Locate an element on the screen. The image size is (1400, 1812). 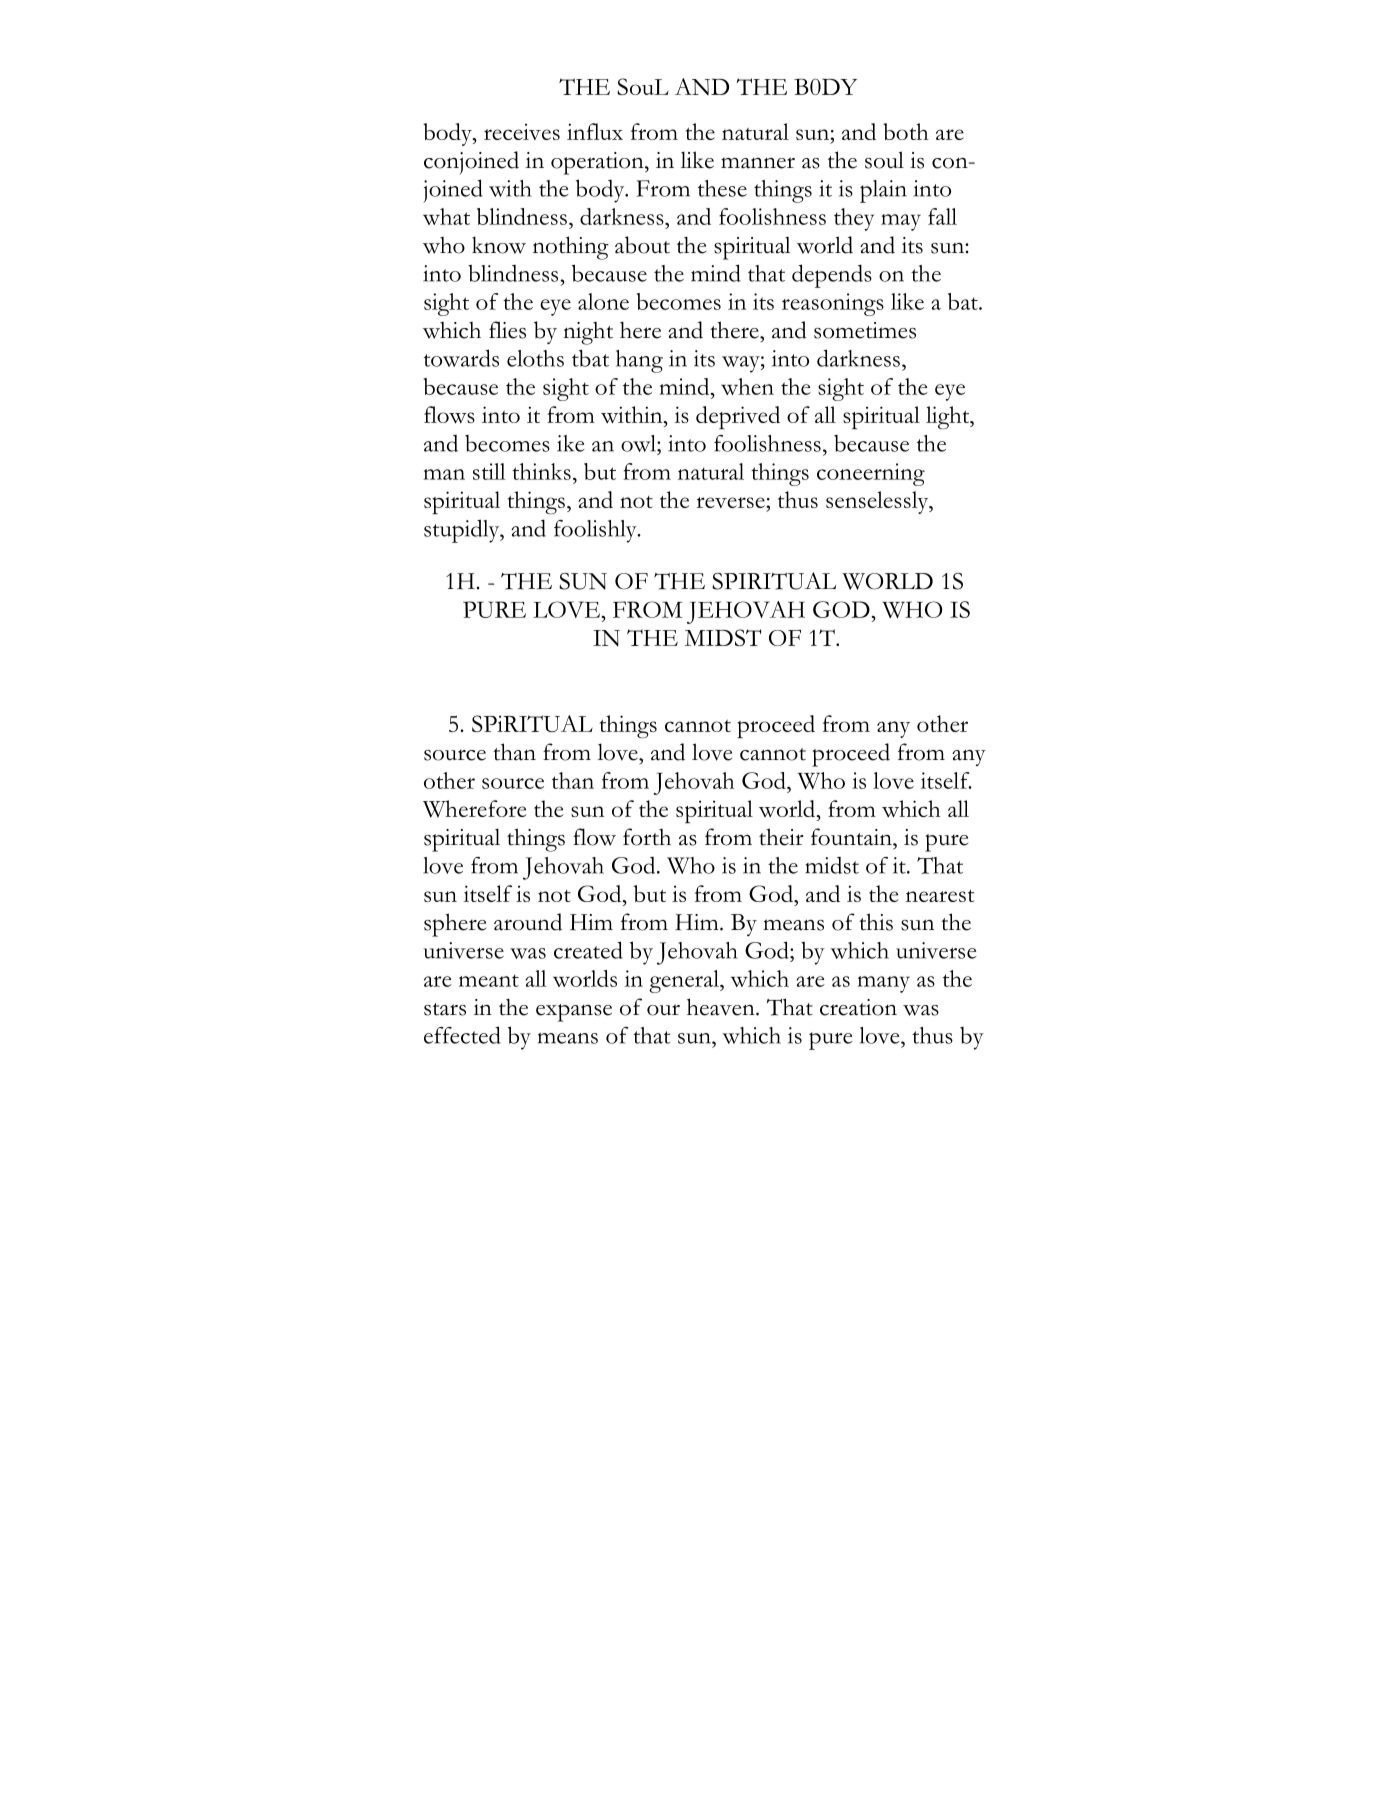
both is located at coordinates (906, 131).
